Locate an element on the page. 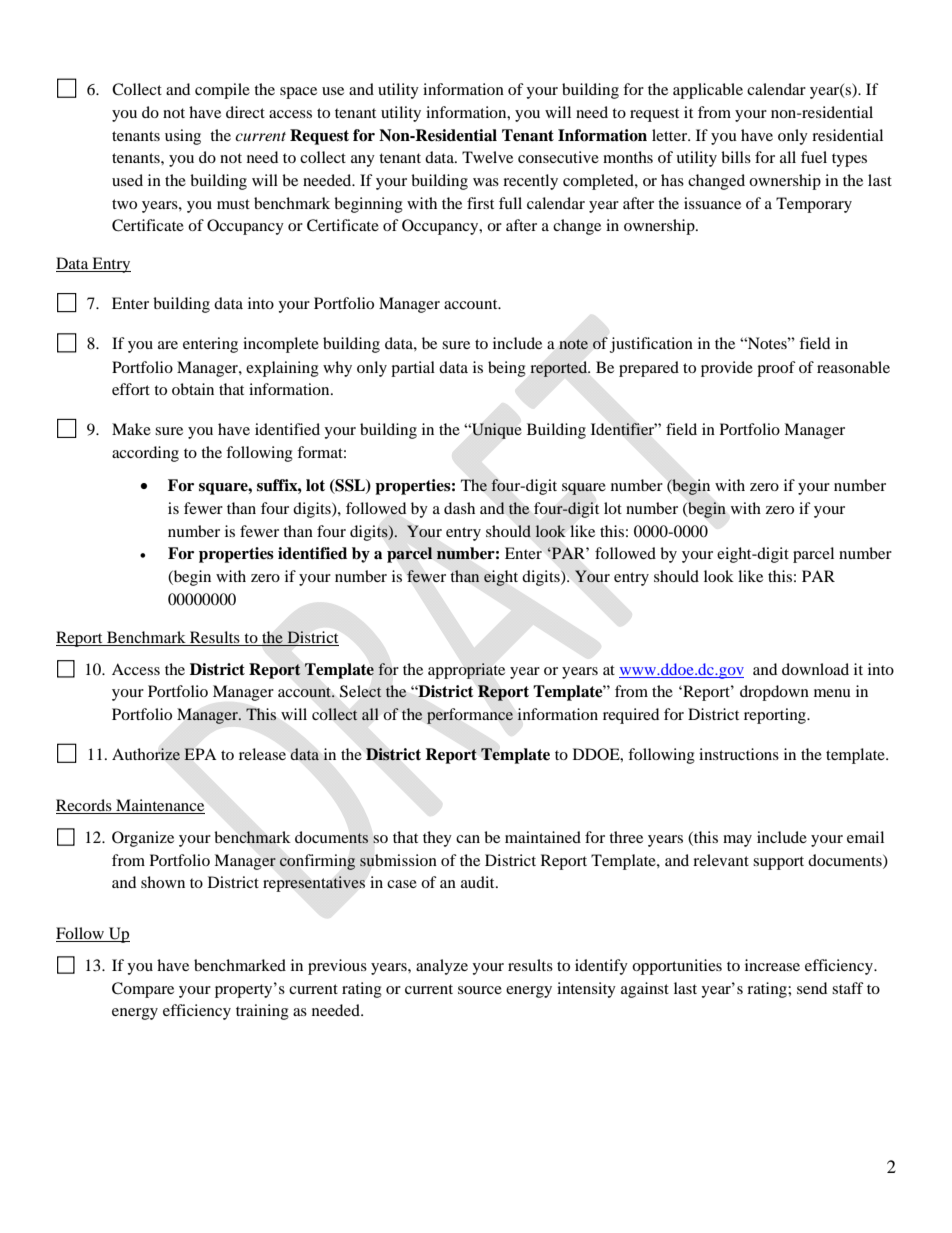 The image size is (952, 1233). Compare is located at coordinates (143, 990).
